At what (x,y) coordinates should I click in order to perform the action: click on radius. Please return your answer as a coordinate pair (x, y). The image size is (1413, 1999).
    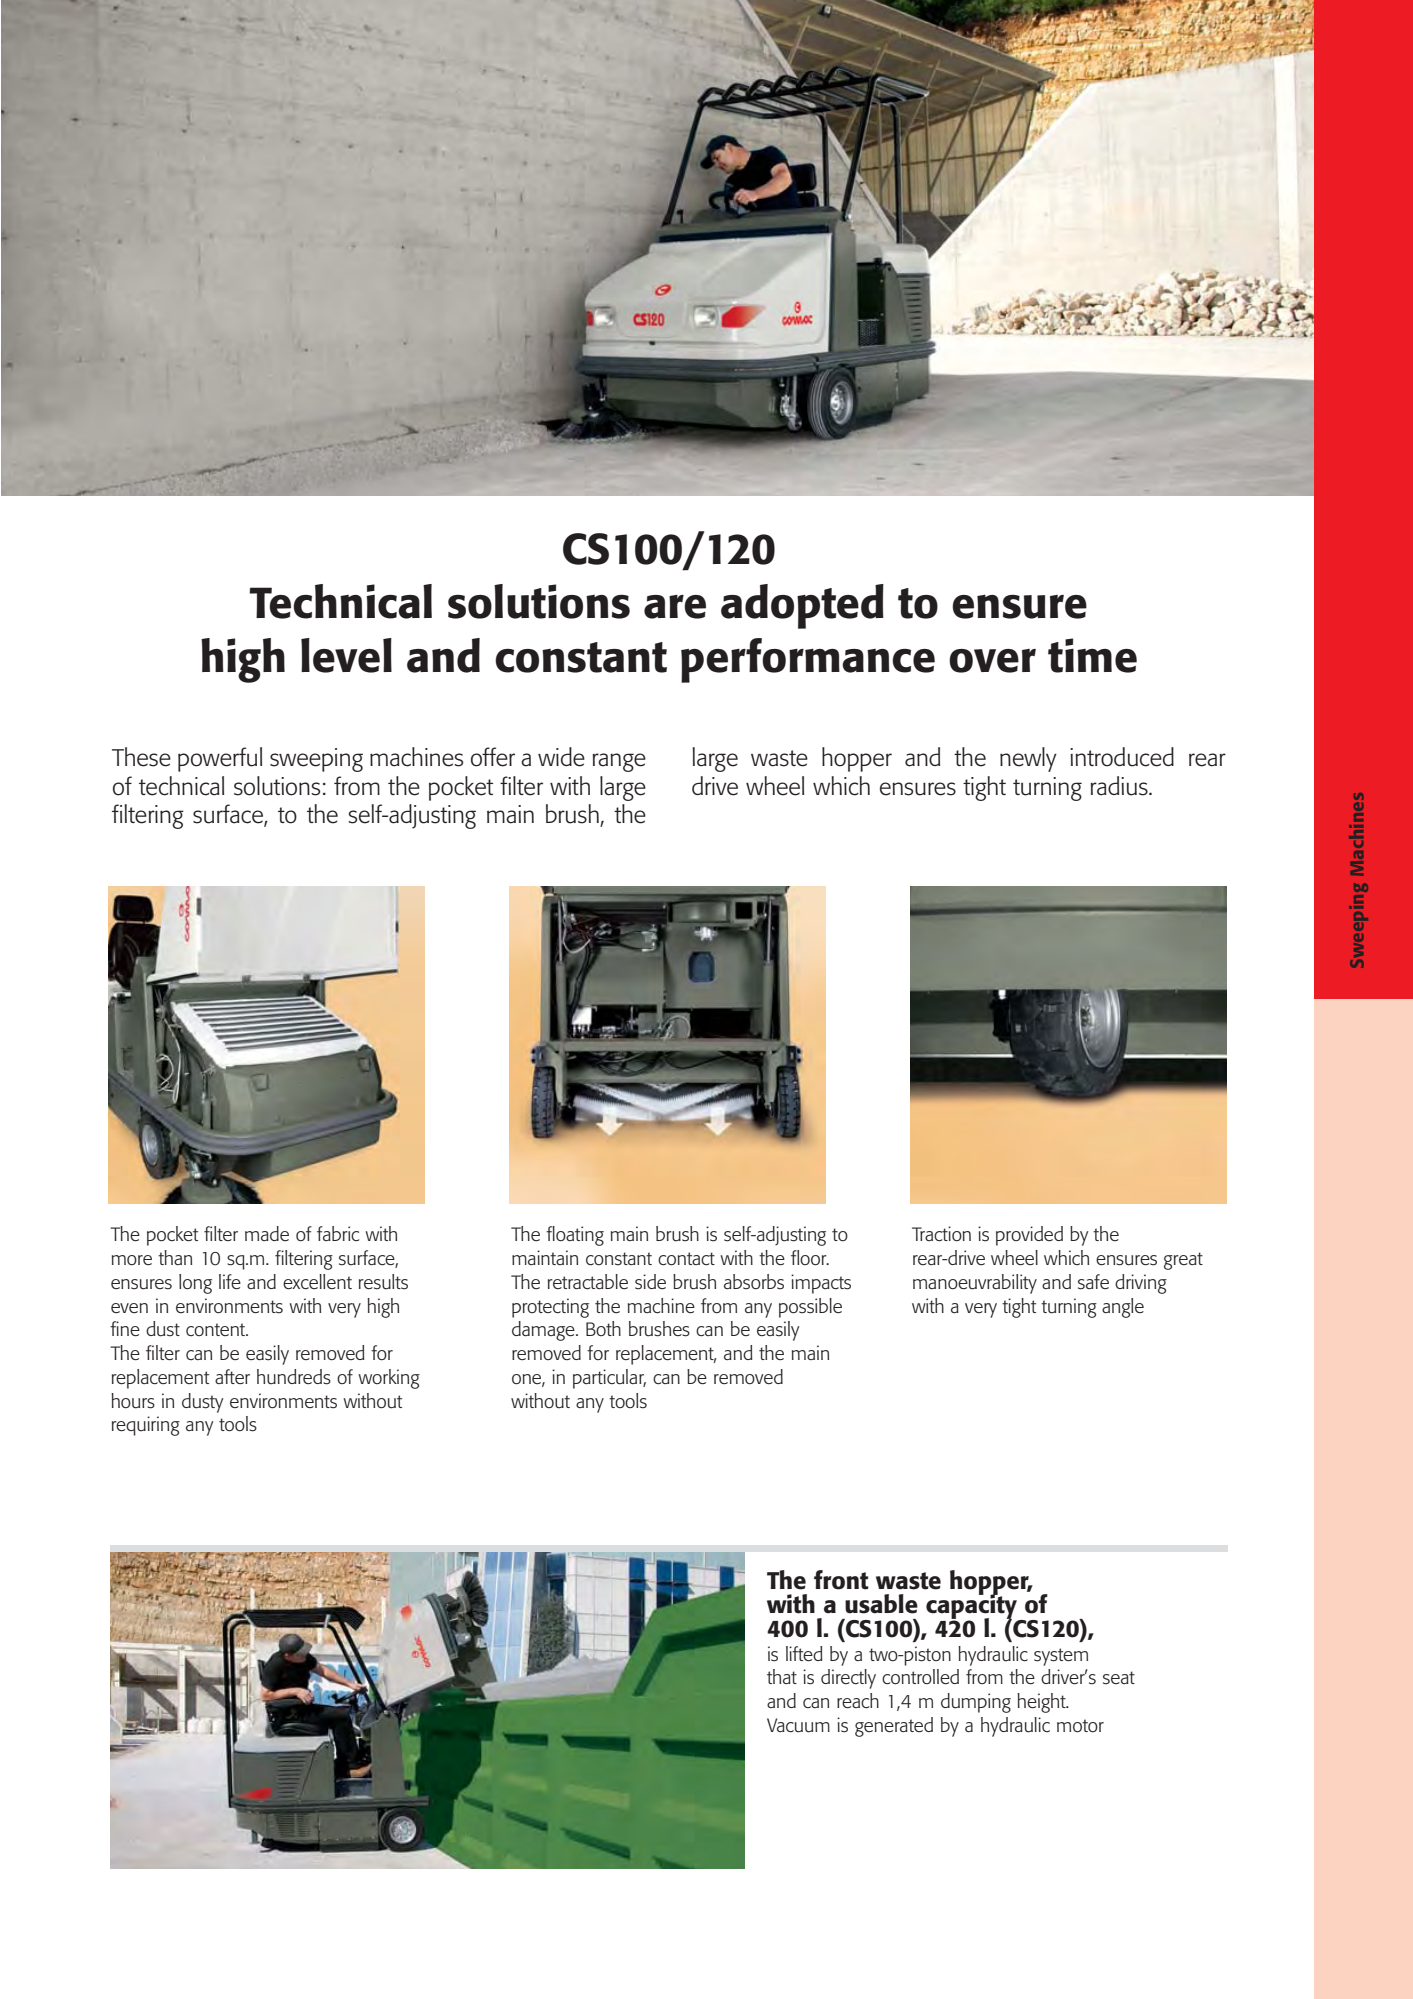
    Looking at the image, I should click on (1120, 786).
